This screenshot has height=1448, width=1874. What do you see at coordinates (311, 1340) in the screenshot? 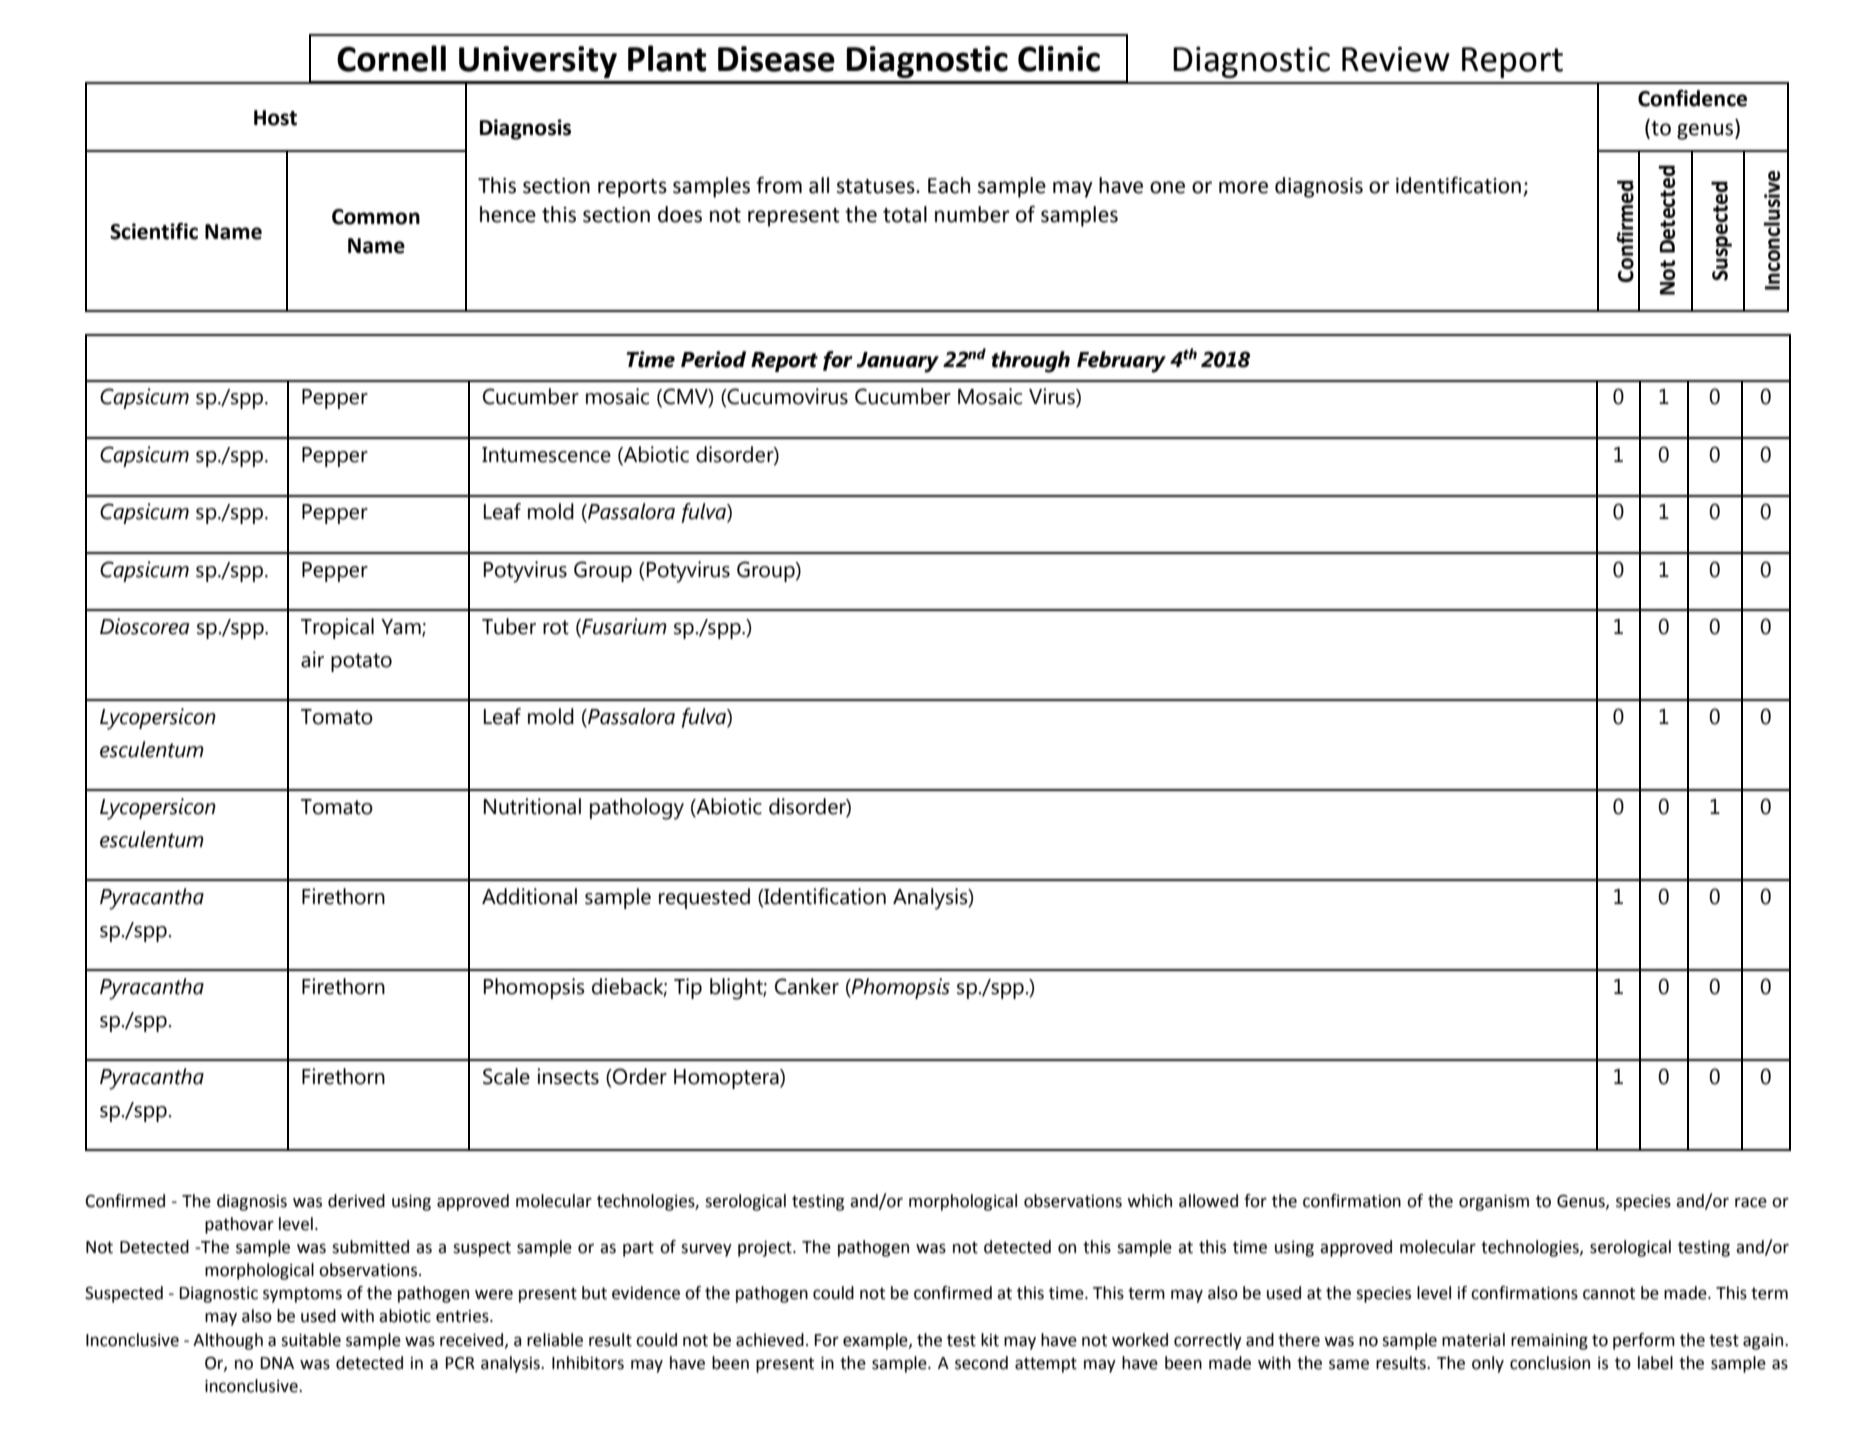
I see `suitable` at bounding box center [311, 1340].
